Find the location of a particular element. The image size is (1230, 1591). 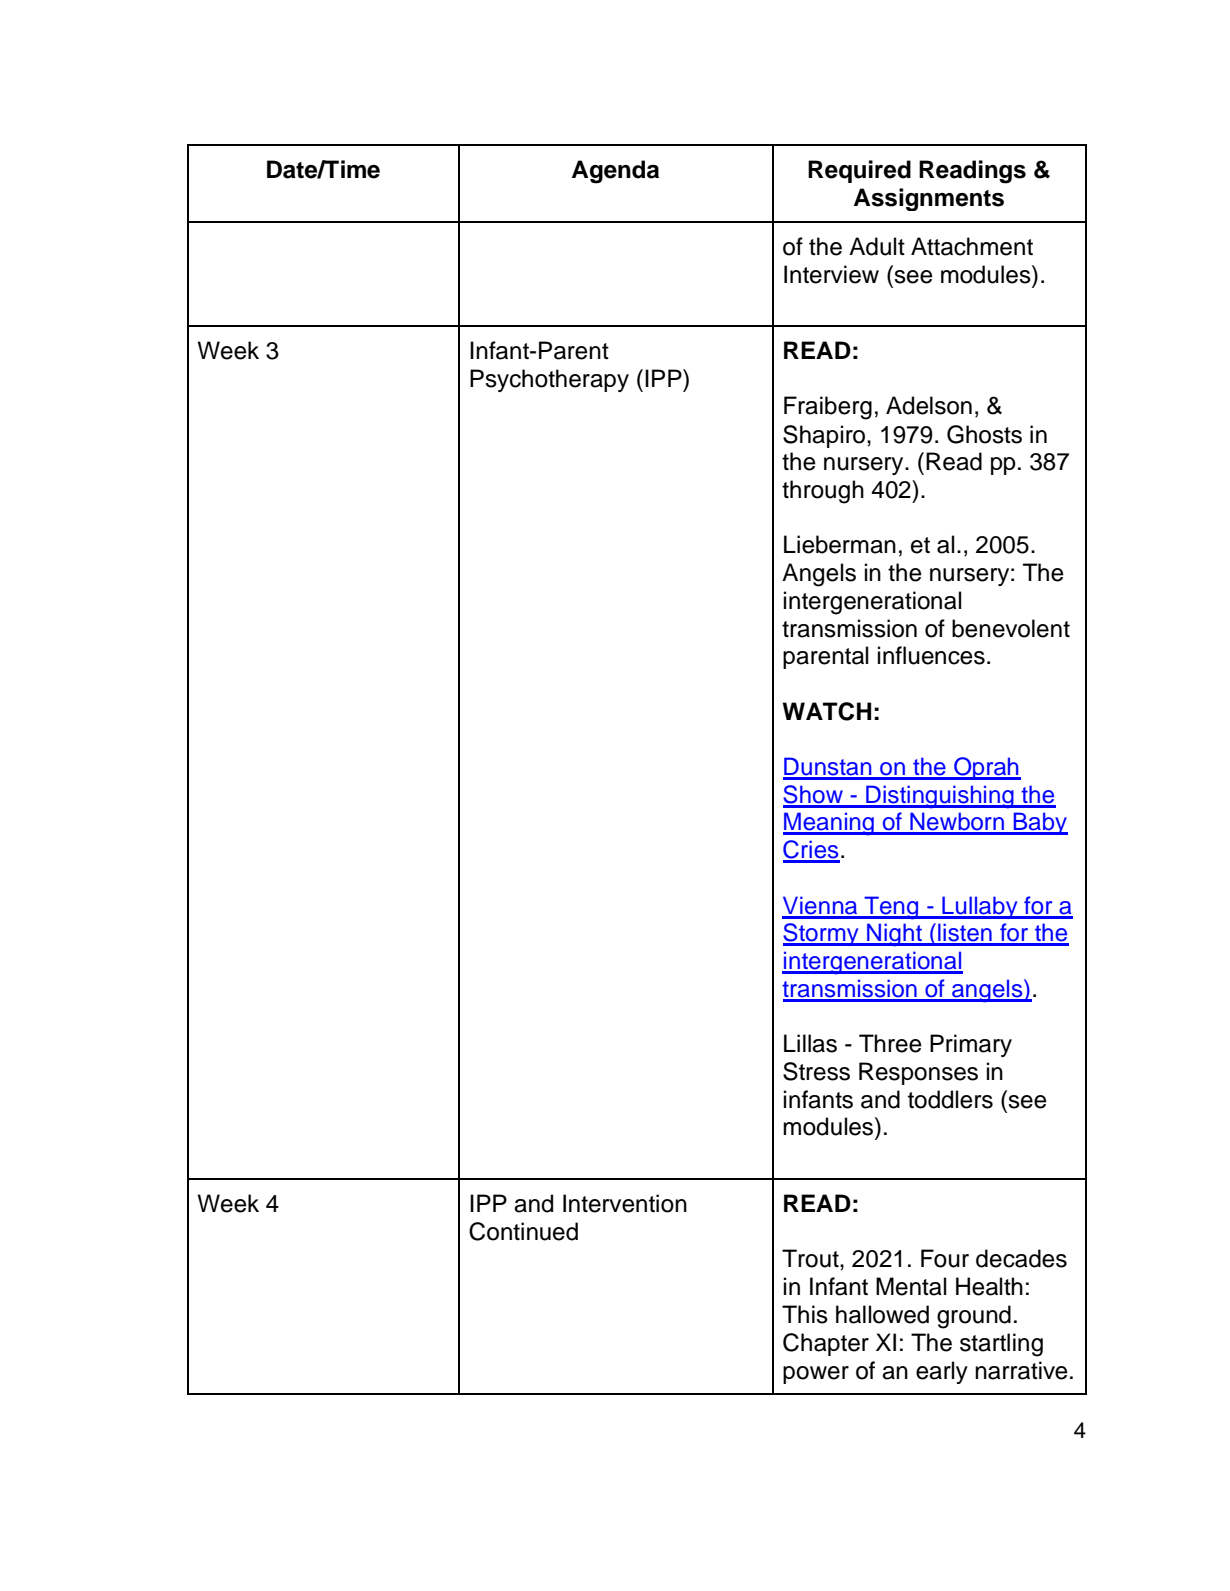

Meaning is located at coordinates (829, 824).
